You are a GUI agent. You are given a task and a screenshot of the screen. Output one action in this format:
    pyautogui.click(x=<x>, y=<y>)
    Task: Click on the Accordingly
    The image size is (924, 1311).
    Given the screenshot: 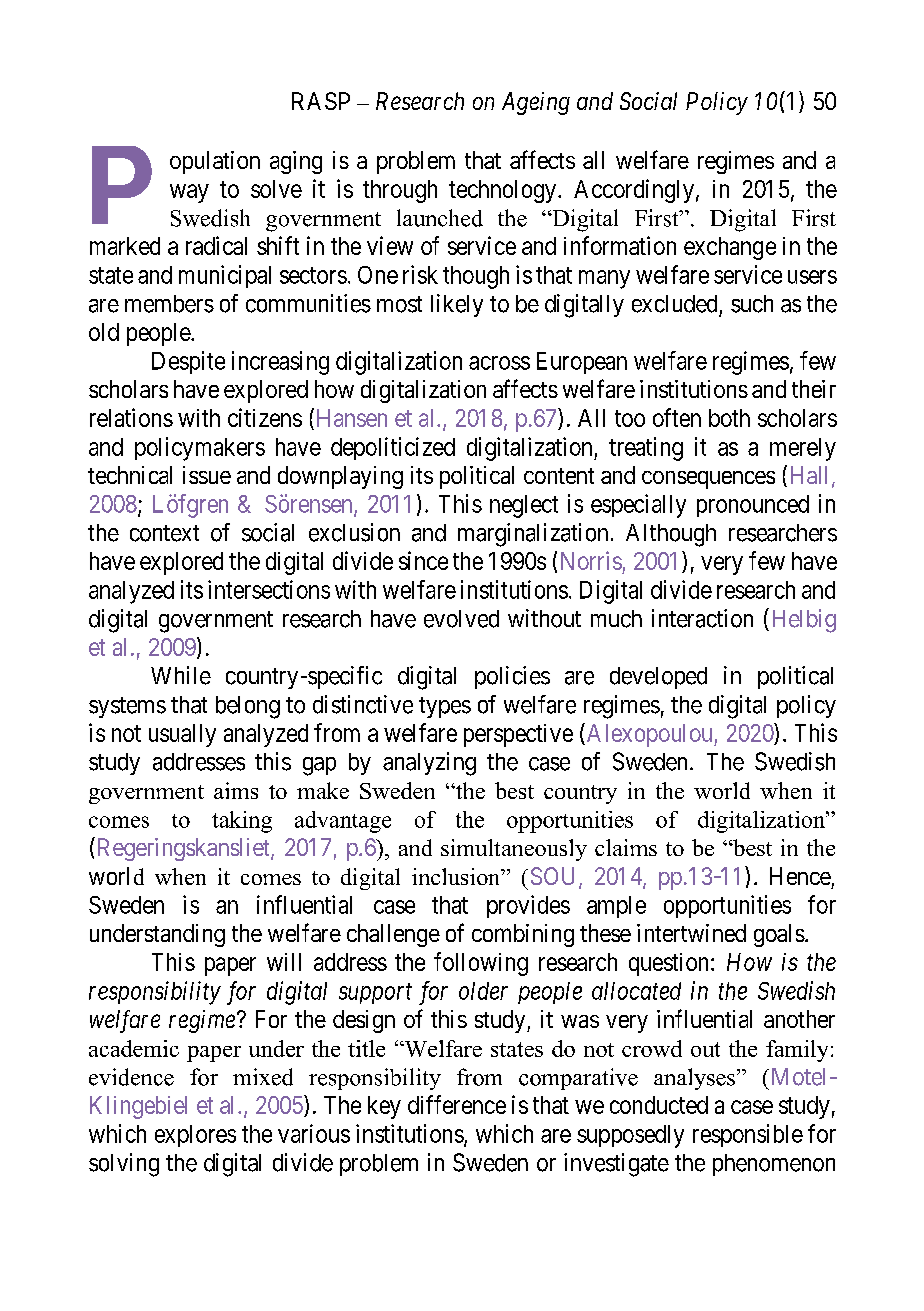 What is the action you would take?
    pyautogui.click(x=634, y=191)
